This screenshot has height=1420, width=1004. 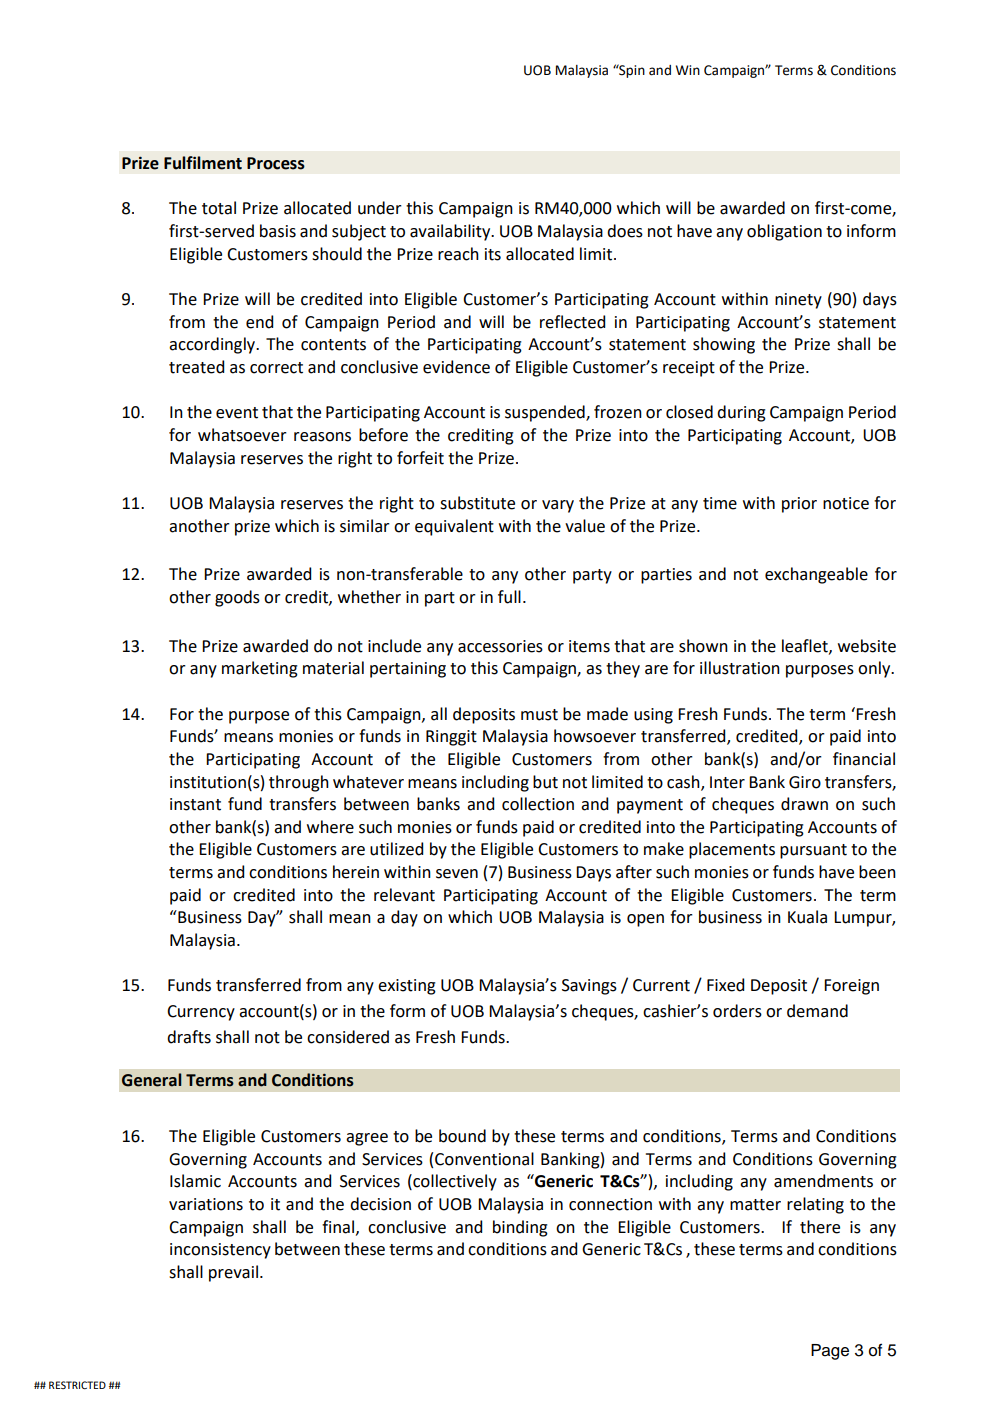 I want to click on availability, so click(x=451, y=232).
